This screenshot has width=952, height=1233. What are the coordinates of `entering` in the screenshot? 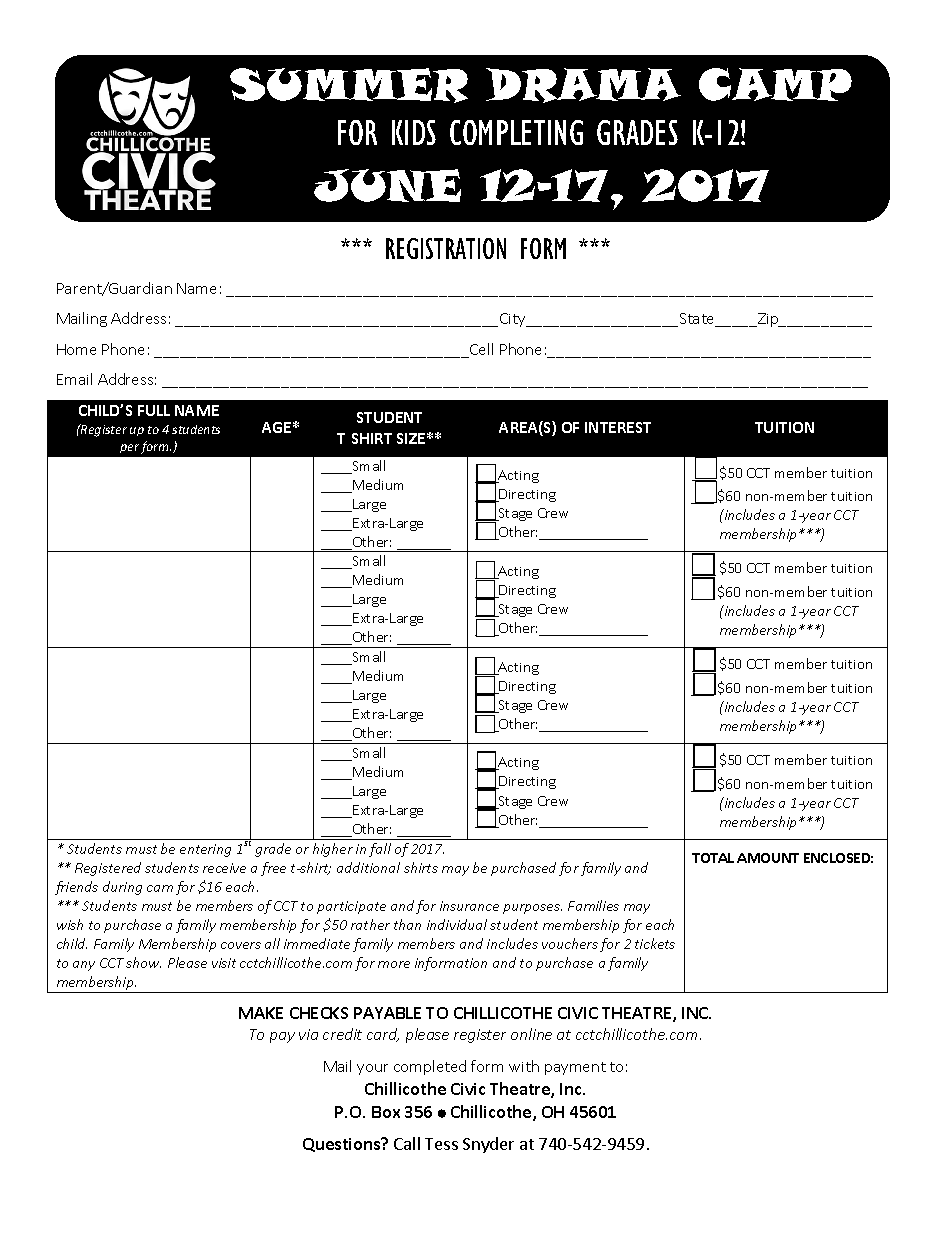 It's located at (205, 850).
